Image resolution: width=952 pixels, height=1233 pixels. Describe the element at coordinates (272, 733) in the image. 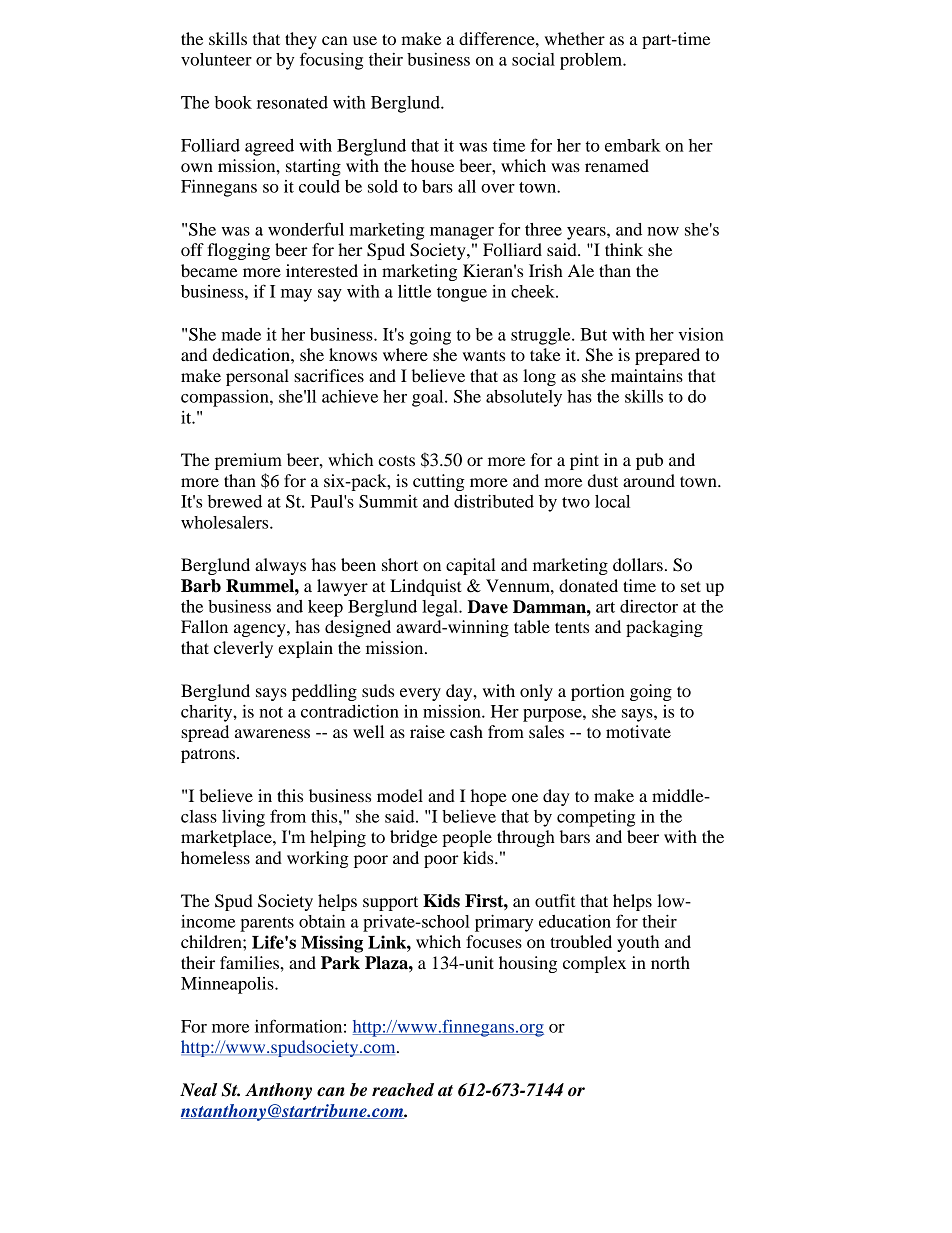

I see `awareness` at that location.
